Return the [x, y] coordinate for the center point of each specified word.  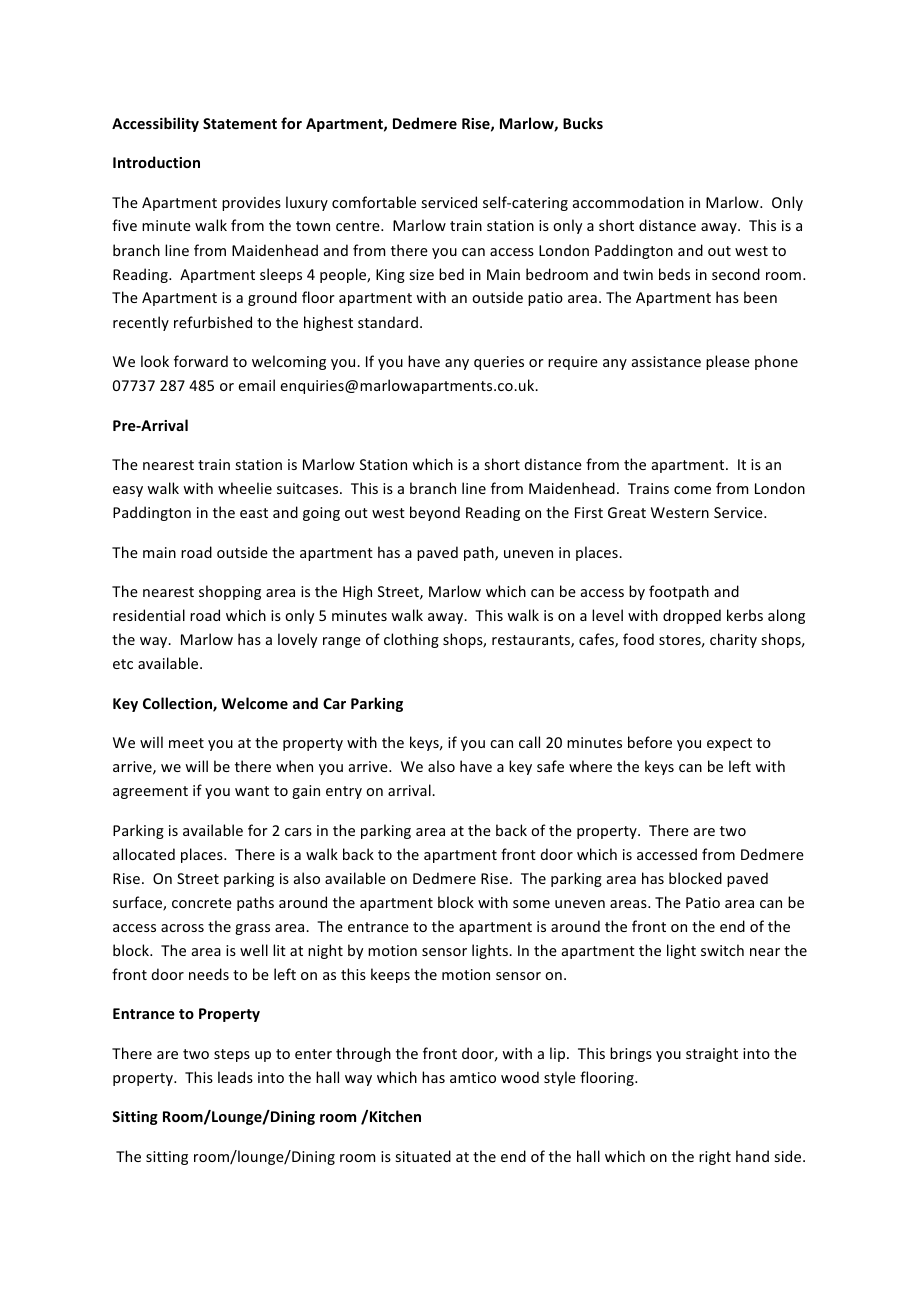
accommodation [628, 202]
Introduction [156, 162]
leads [235, 1077]
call [529, 742]
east [254, 513]
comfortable [374, 202]
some [531, 904]
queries [499, 363]
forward [201, 361]
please [728, 362]
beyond [435, 513]
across [182, 928]
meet [186, 743]
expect [729, 744]
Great [627, 512]
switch [722, 950]
